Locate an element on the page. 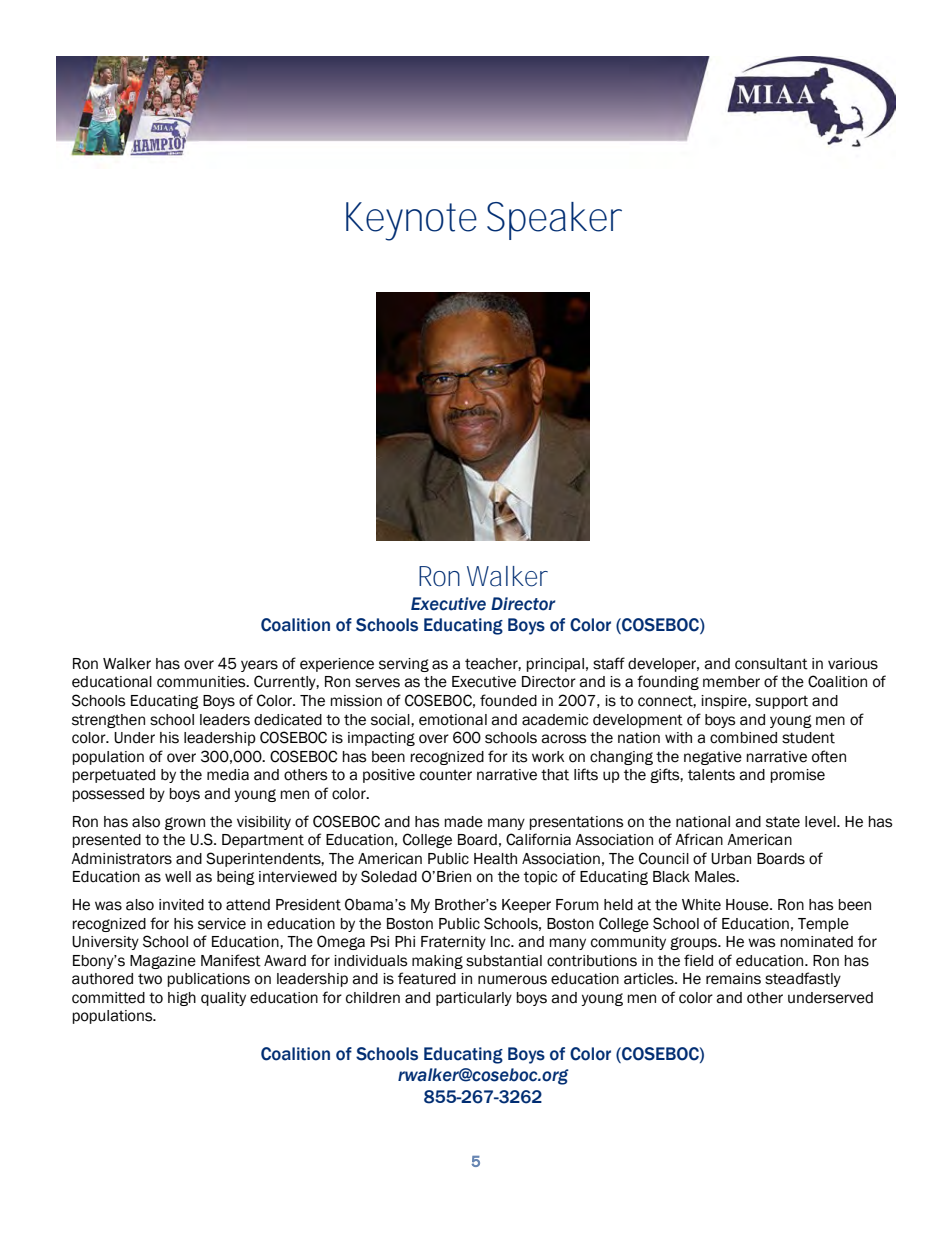  made is located at coordinates (463, 822).
